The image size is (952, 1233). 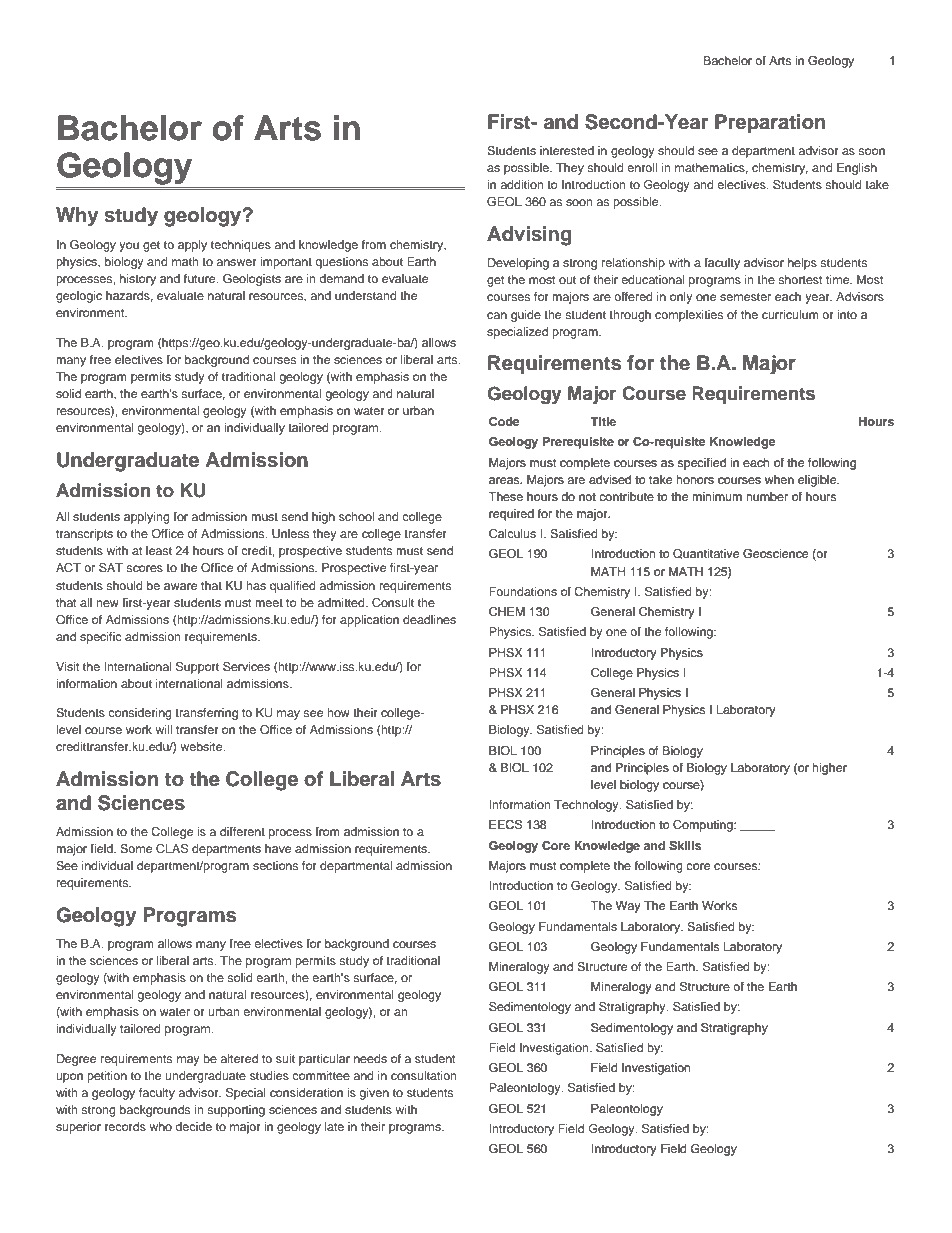 What do you see at coordinates (770, 124) in the screenshot?
I see `Preparation` at bounding box center [770, 124].
